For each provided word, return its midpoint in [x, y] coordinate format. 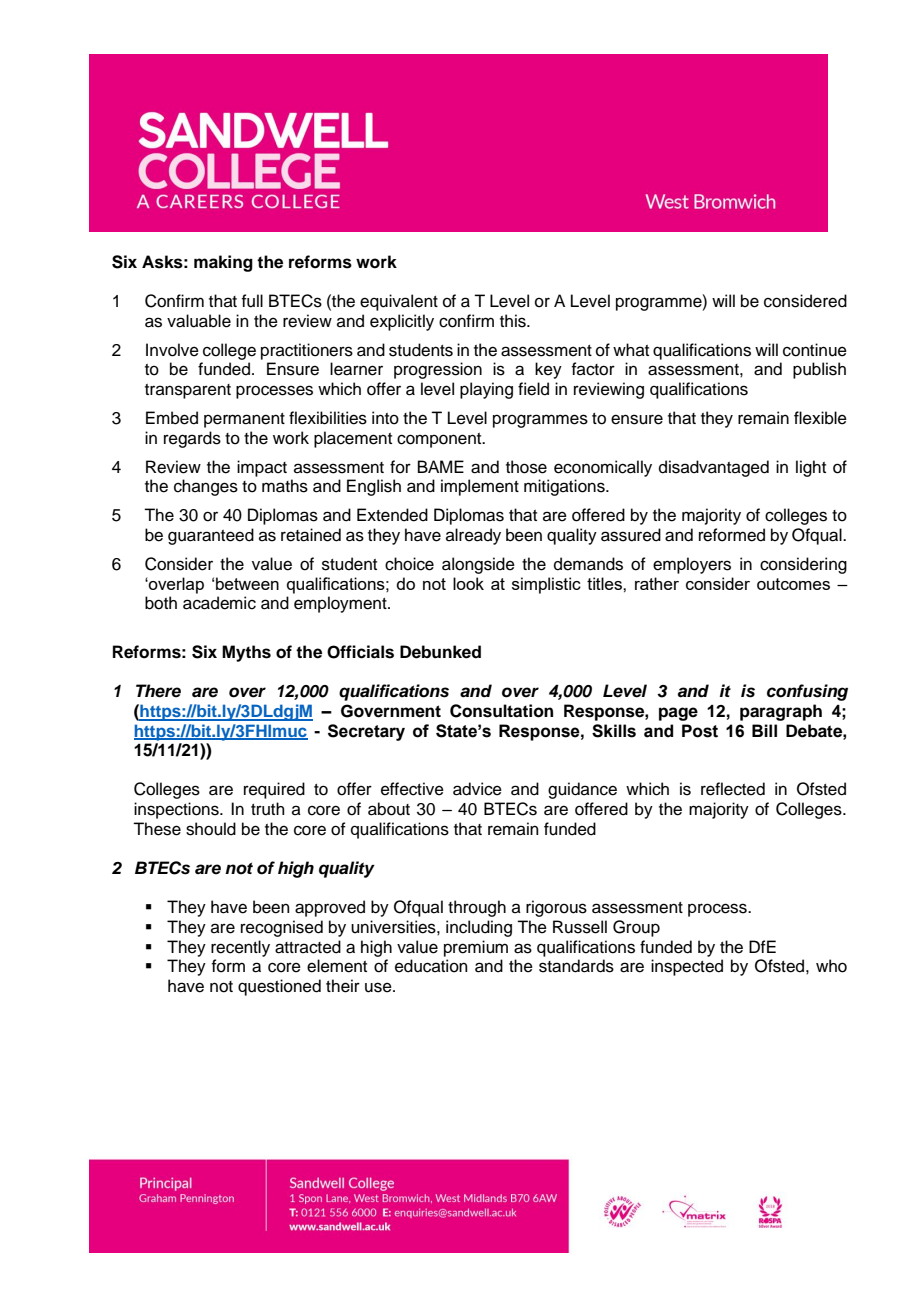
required [274, 790]
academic [219, 603]
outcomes [793, 584]
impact [262, 468]
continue [815, 350]
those [526, 467]
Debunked [440, 652]
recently [240, 948]
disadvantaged [714, 468]
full [252, 301]
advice [477, 789]
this [514, 321]
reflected [733, 789]
